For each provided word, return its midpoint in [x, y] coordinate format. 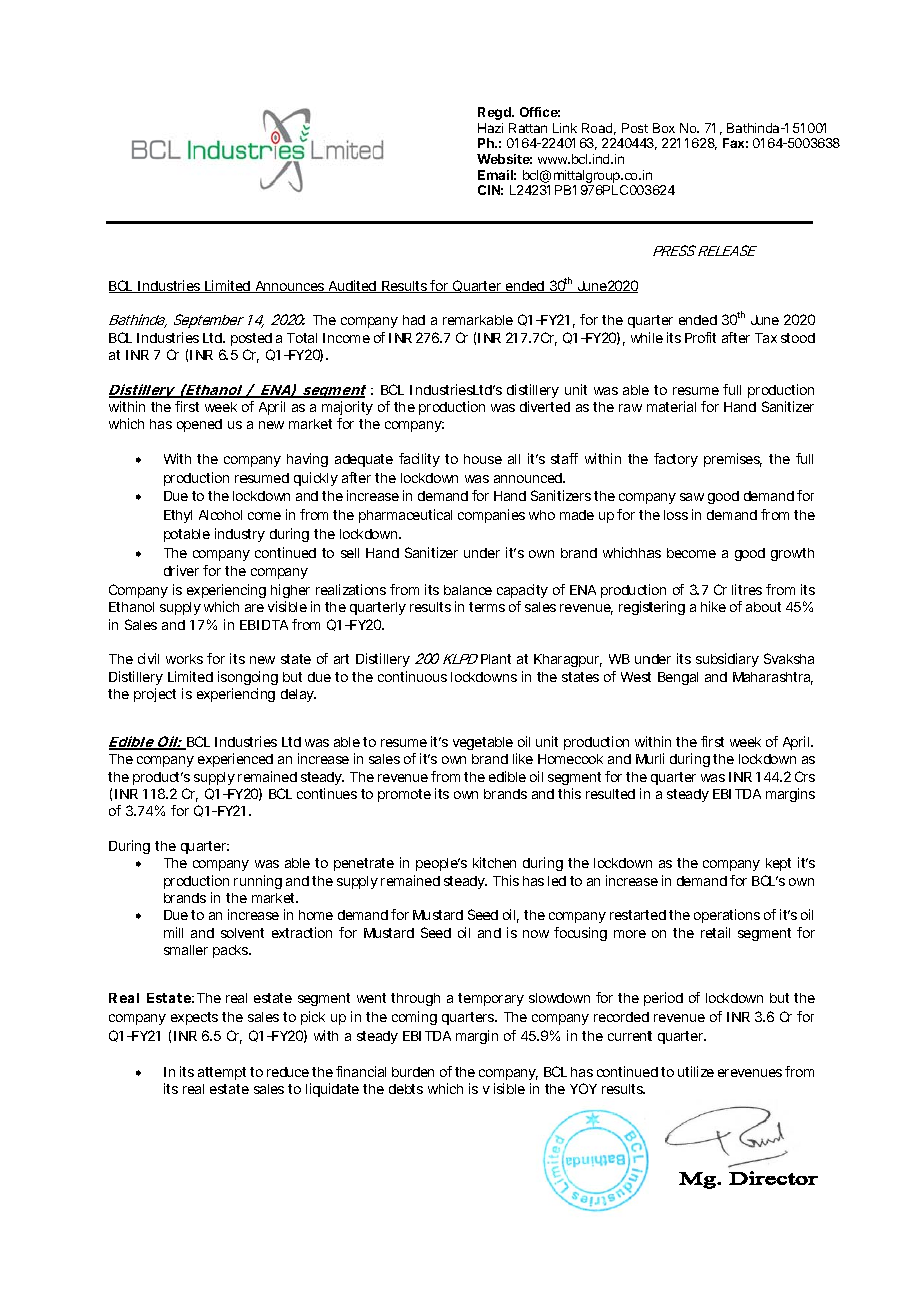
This [506, 880]
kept [778, 864]
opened [199, 425]
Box [664, 128]
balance [468, 590]
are [254, 608]
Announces [290, 287]
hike [713, 606]
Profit [700, 337]
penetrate [364, 864]
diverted [545, 406]
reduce [288, 1072]
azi [495, 128]
